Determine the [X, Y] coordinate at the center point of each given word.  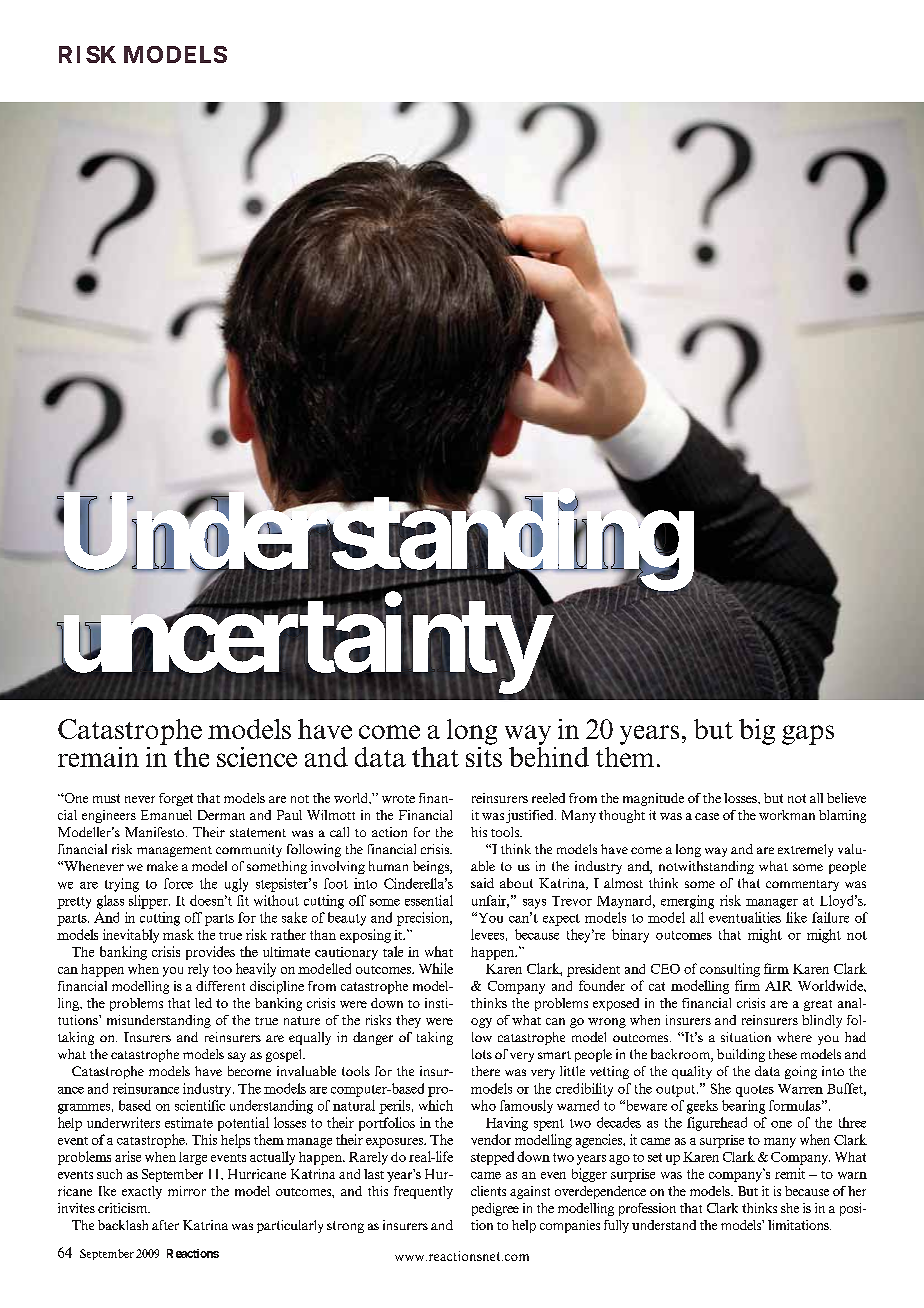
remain [98, 757]
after [165, 1225]
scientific [200, 1105]
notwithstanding [706, 867]
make [162, 866]
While [436, 968]
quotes [755, 1091]
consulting [730, 970]
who [483, 1105]
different [220, 986]
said [482, 883]
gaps [808, 735]
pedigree [495, 1209]
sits [484, 755]
